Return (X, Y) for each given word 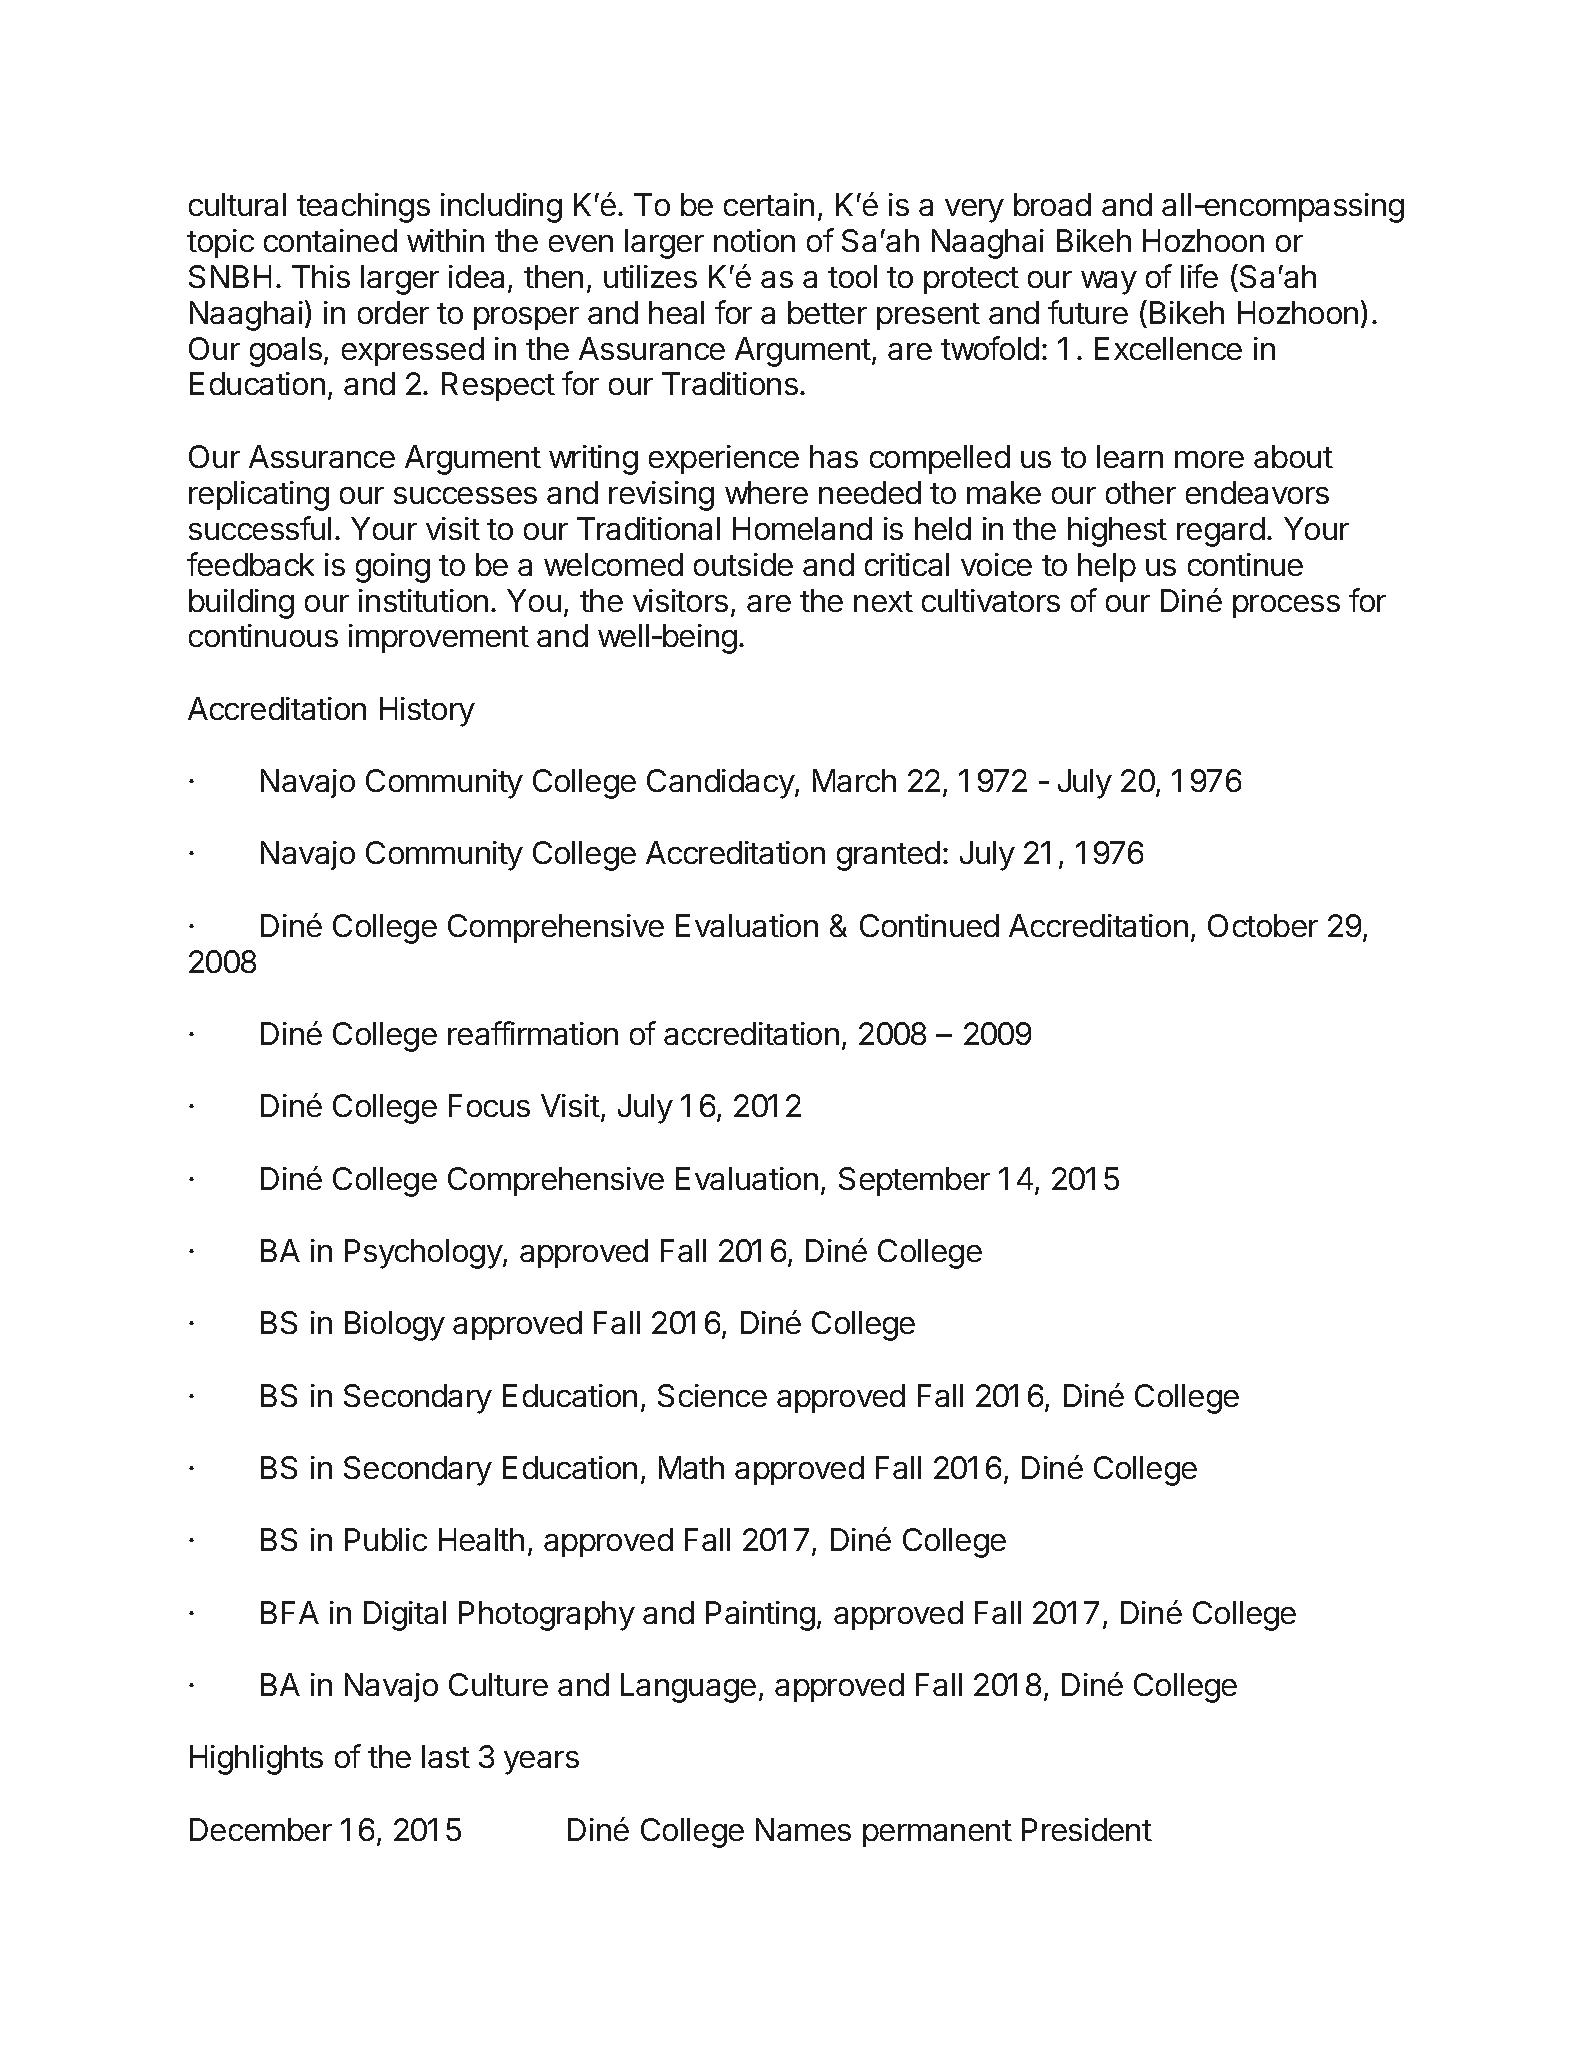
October (1263, 925)
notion (754, 240)
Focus (489, 1105)
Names (803, 1829)
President (1087, 1829)
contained (330, 240)
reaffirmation (533, 1033)
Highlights (256, 1760)
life (1199, 276)
